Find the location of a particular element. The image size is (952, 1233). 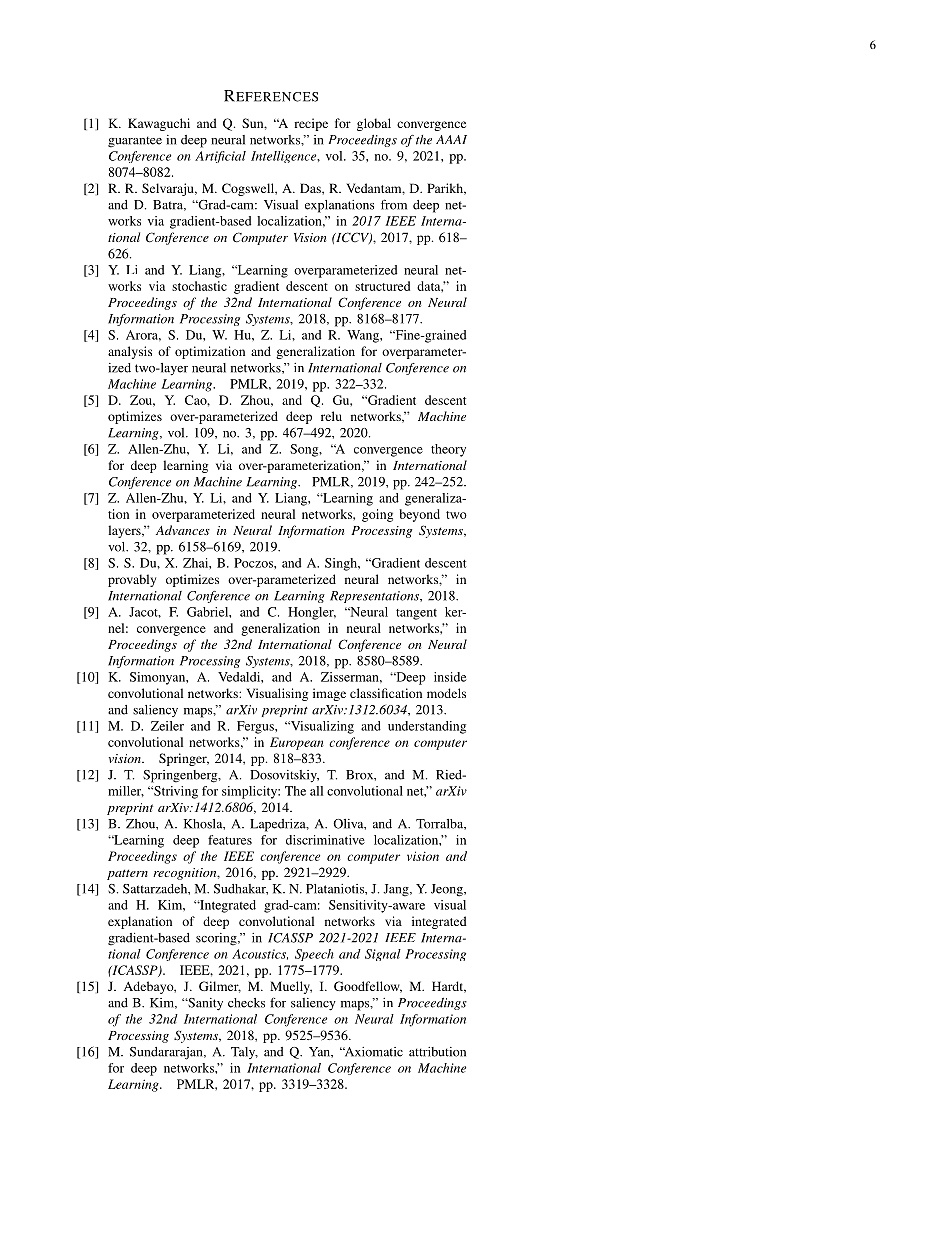

checks is located at coordinates (246, 1003).
